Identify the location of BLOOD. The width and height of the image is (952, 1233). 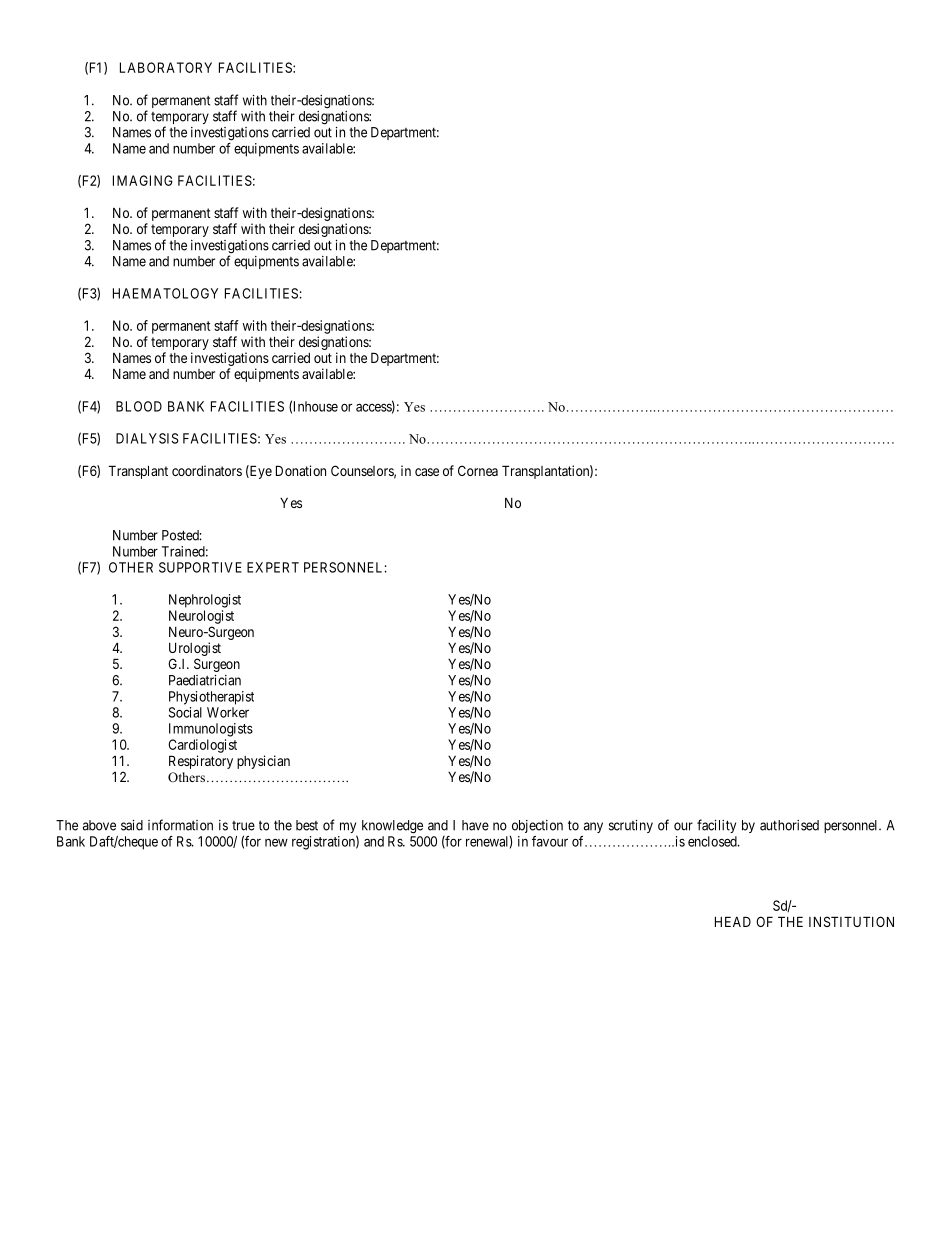
(139, 406).
